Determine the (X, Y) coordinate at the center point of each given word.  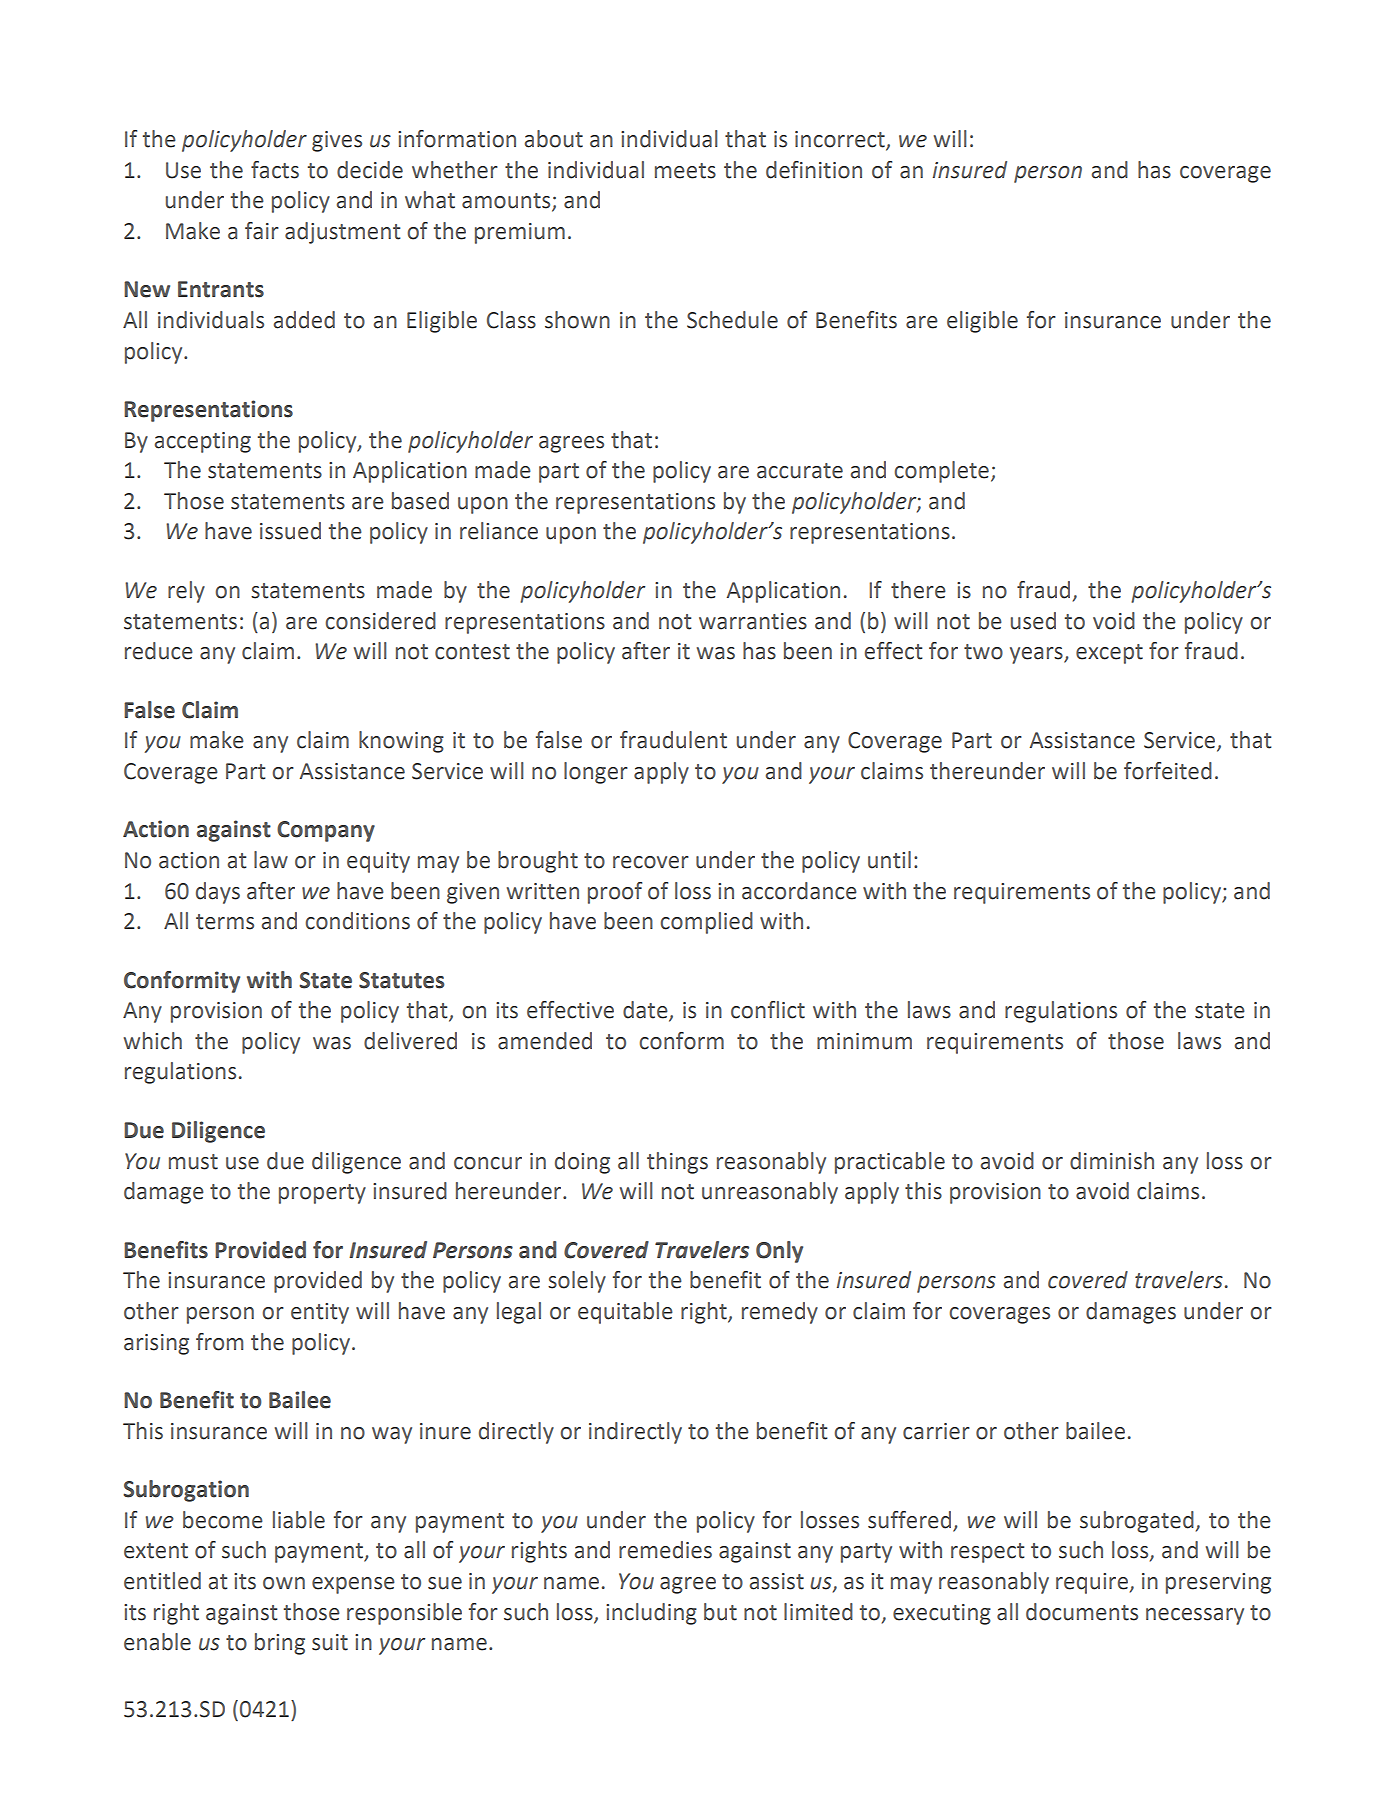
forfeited (1168, 771)
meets (685, 171)
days (218, 893)
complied (706, 923)
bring (280, 1644)
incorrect (841, 140)
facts (275, 170)
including (651, 1614)
